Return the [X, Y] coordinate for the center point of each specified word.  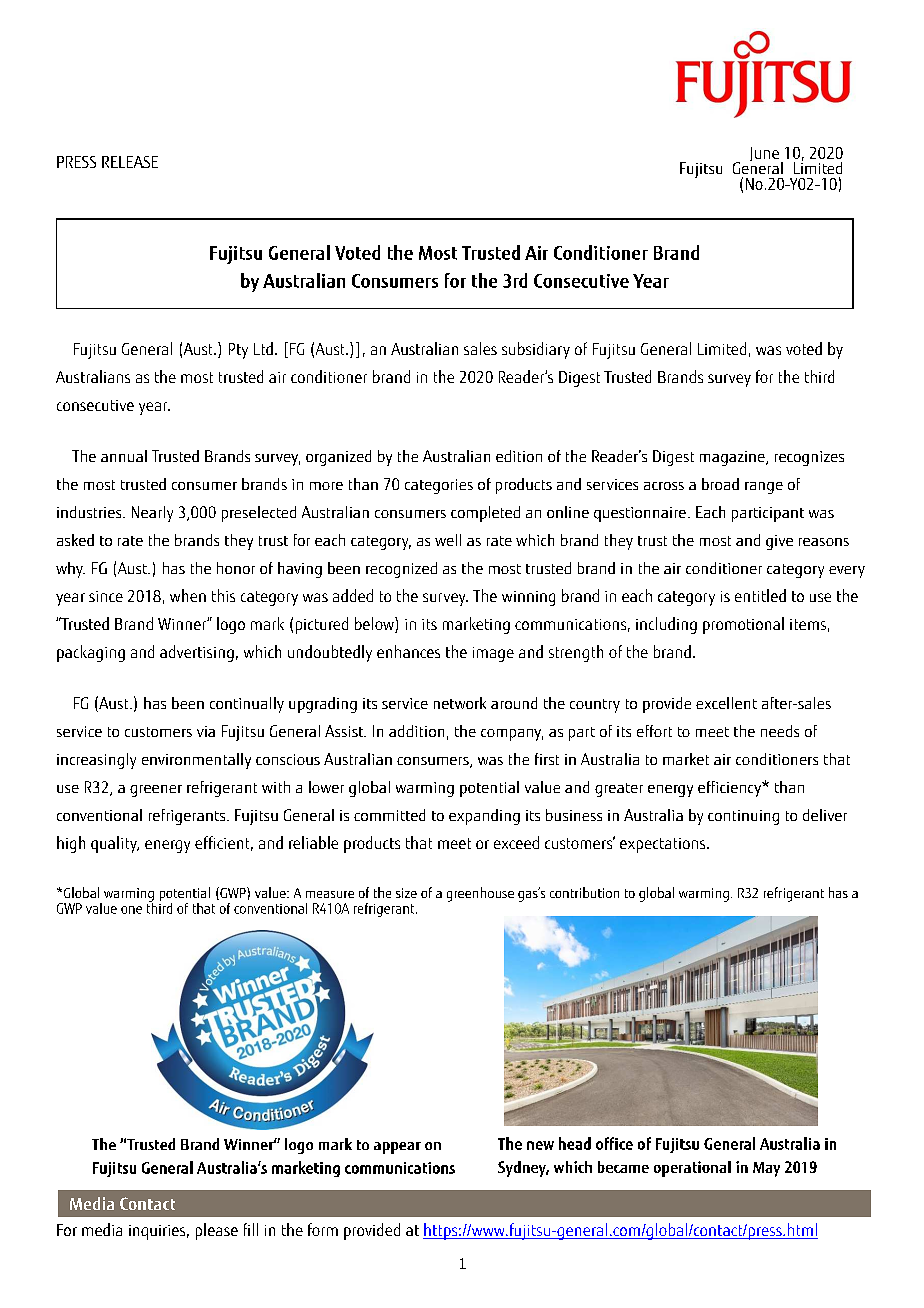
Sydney [523, 1169]
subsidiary [536, 350]
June [764, 154]
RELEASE [130, 162]
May [766, 1169]
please [217, 1231]
